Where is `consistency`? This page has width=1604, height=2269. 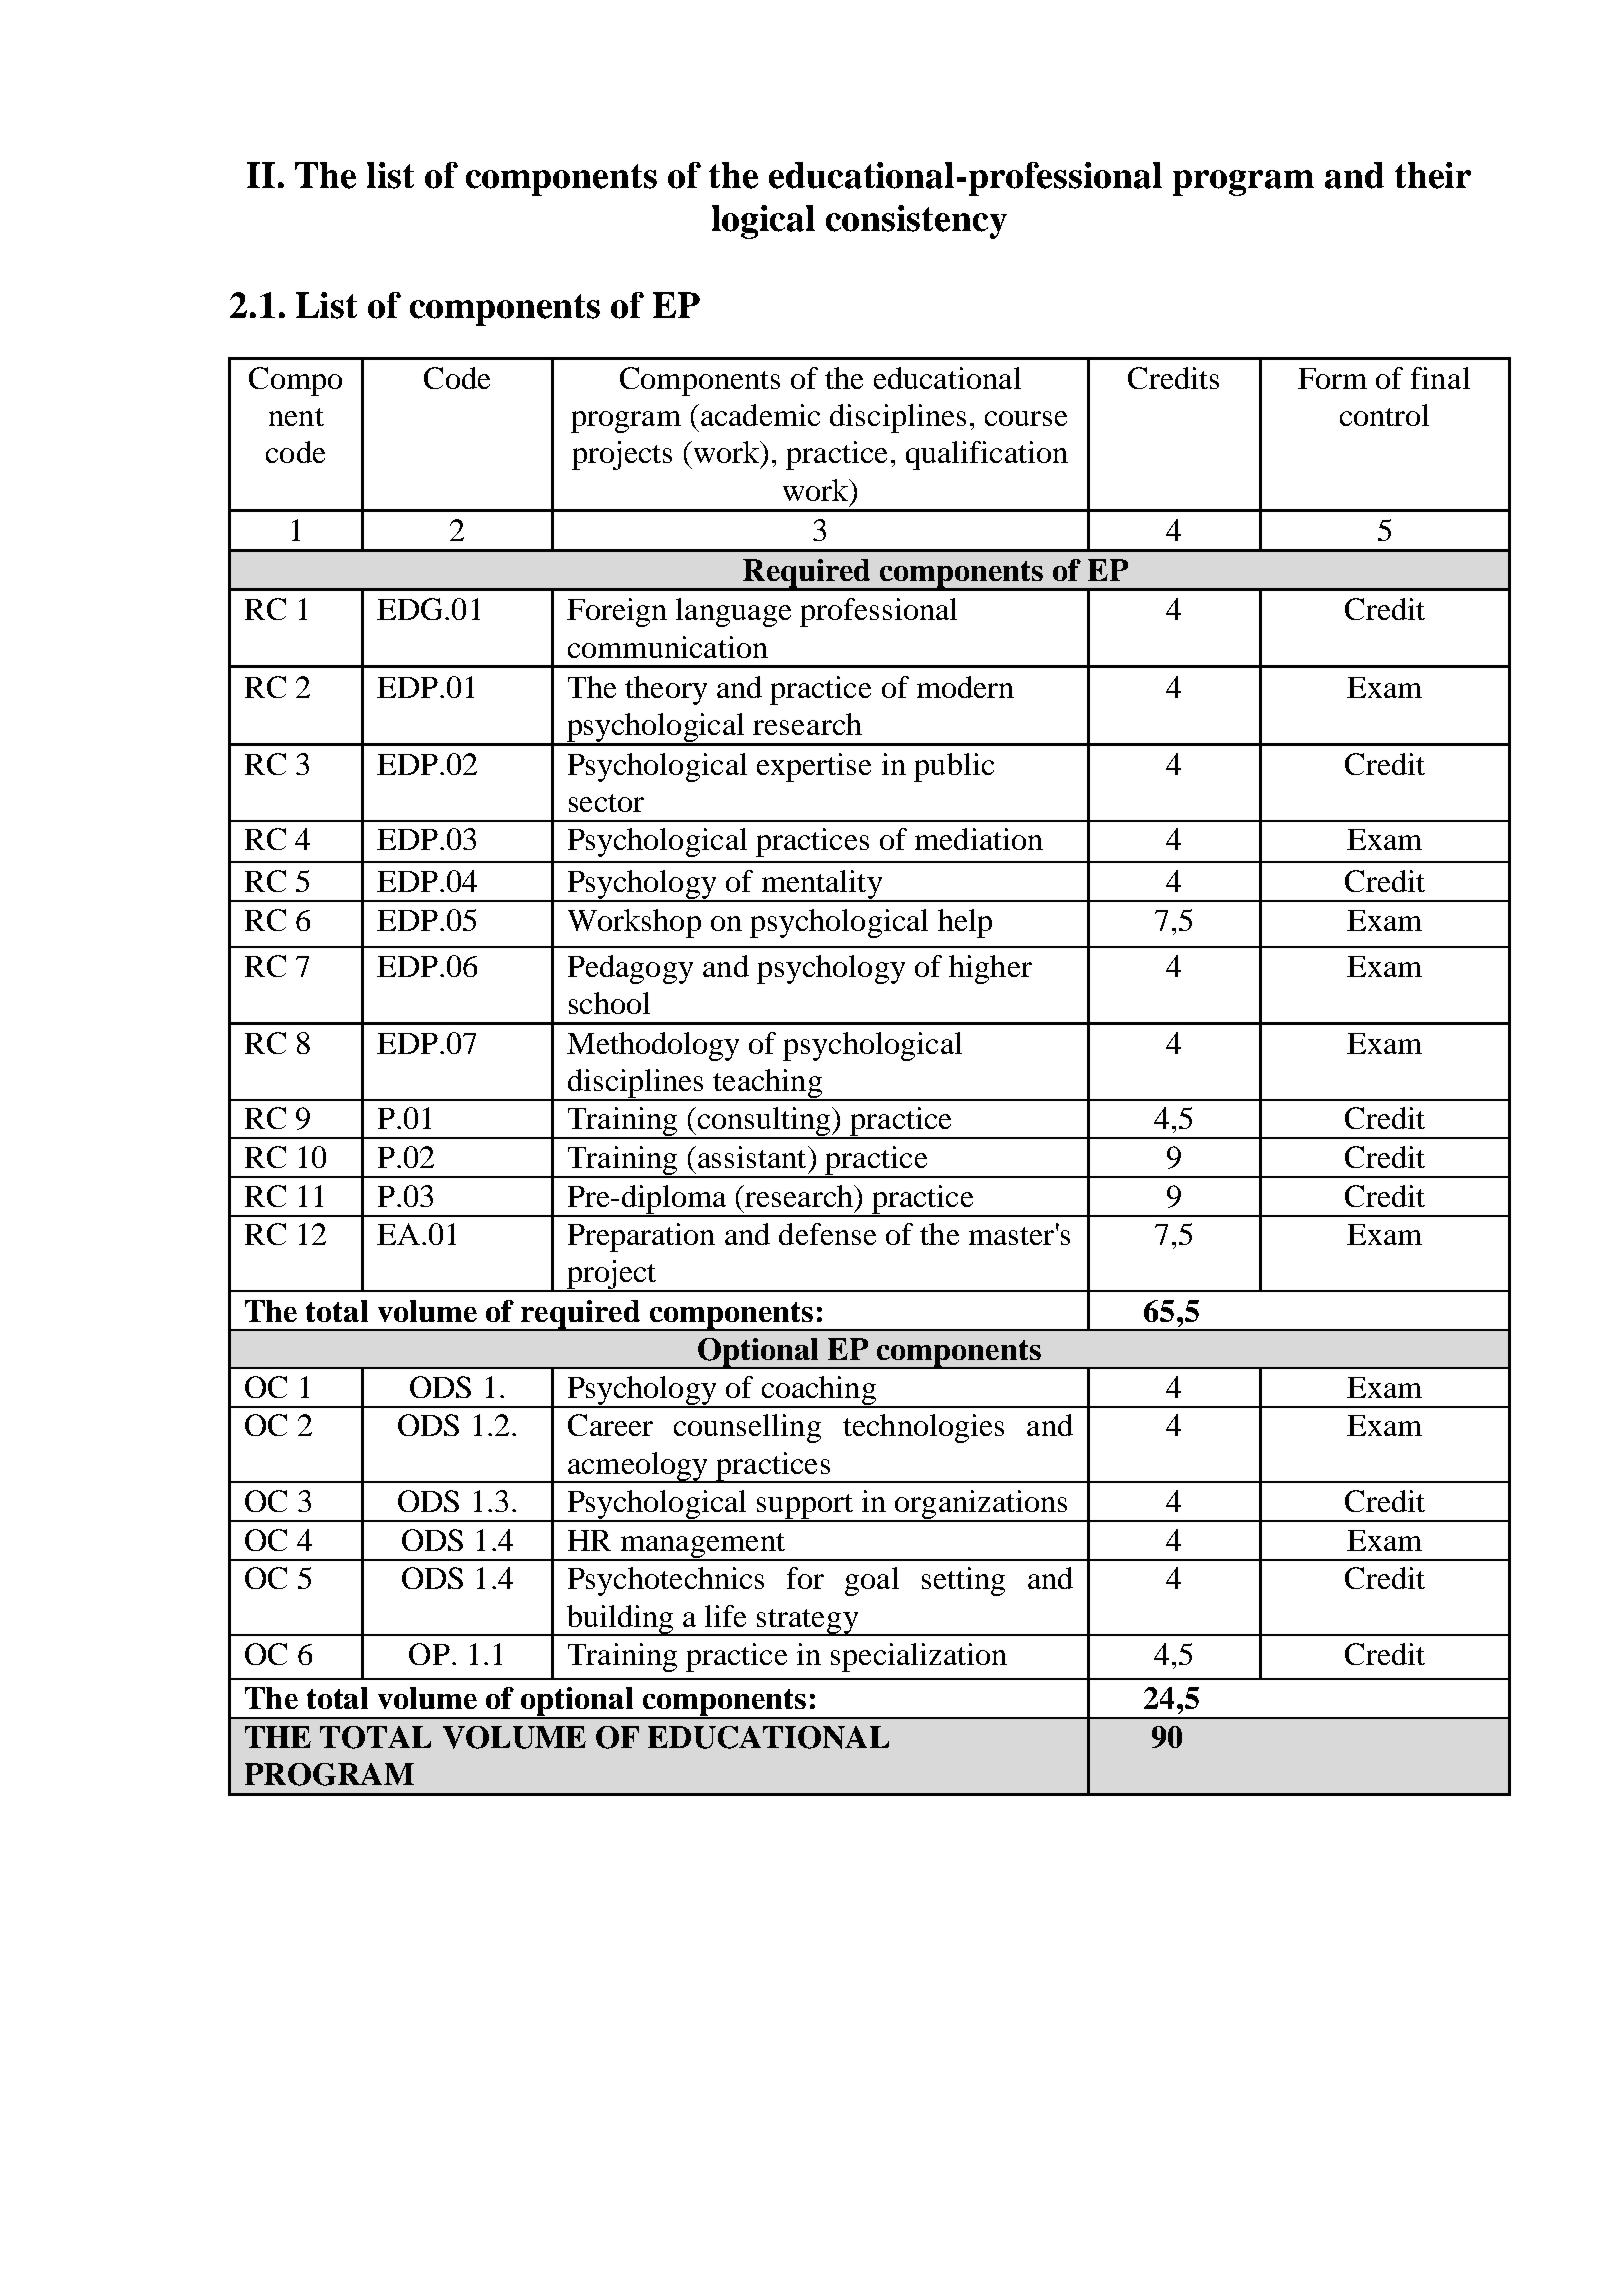
consistency is located at coordinates (916, 222).
